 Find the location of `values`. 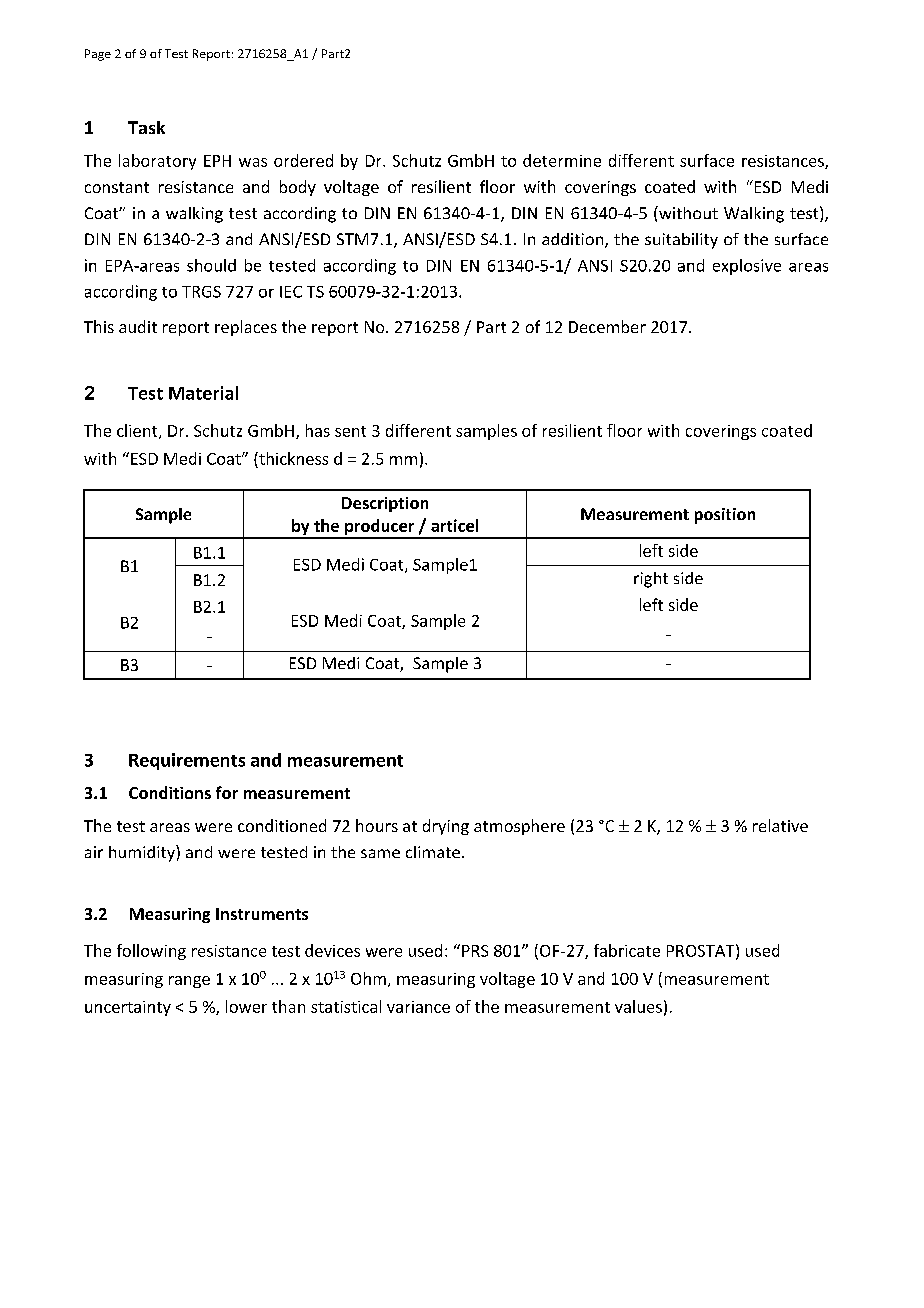

values is located at coordinates (638, 1006).
